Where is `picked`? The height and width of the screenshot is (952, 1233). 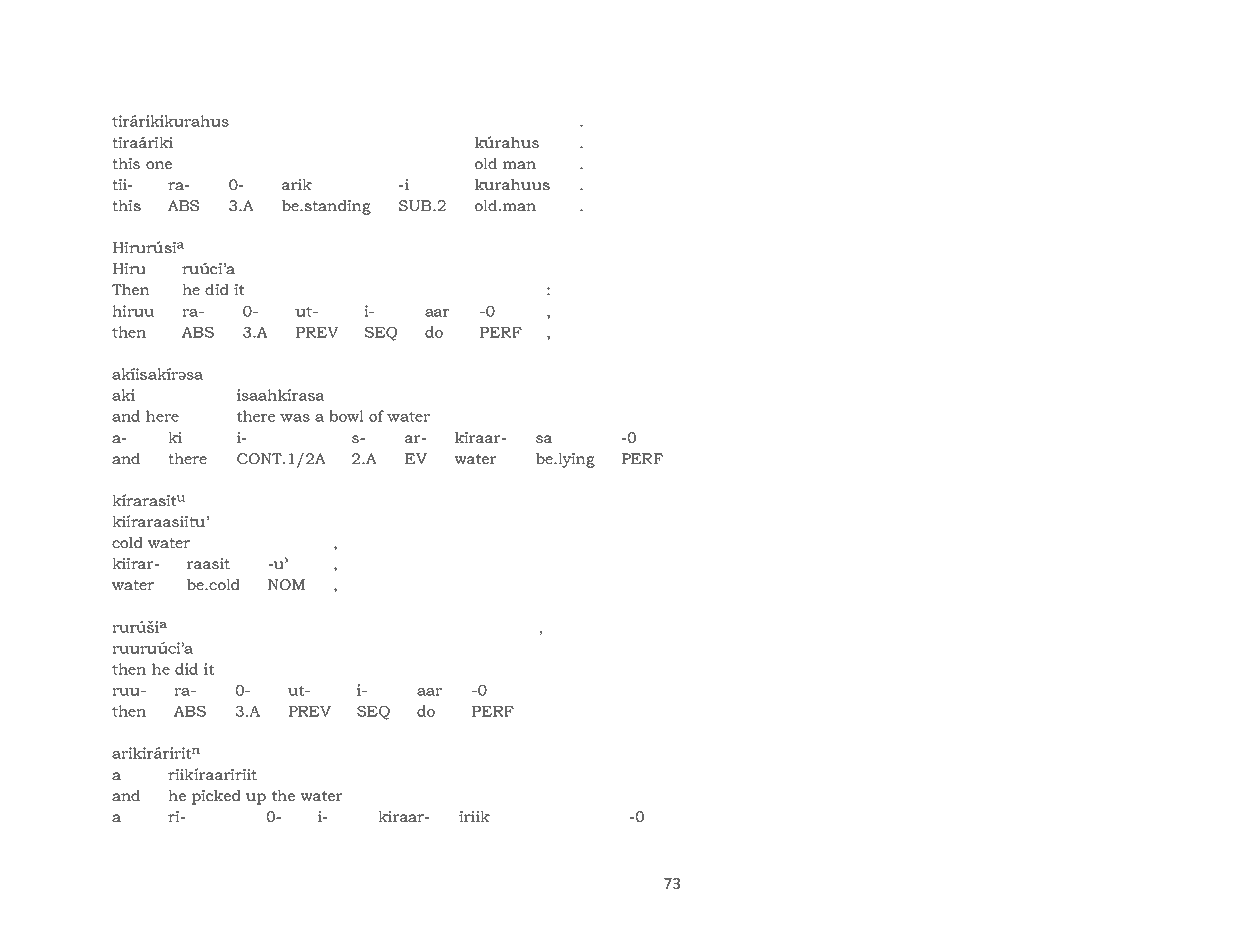 picked is located at coordinates (216, 797).
